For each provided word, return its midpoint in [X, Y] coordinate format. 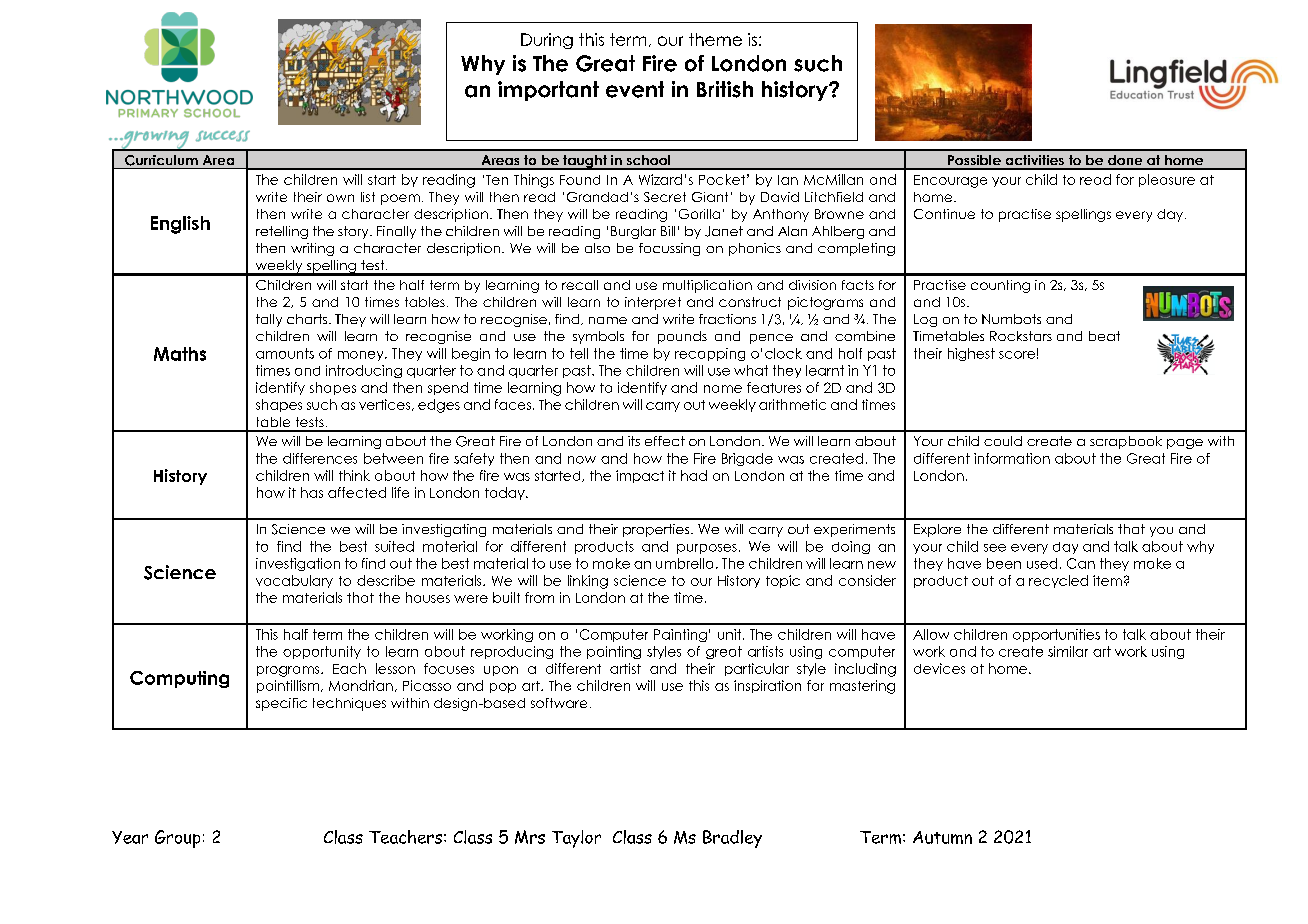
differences [320, 458]
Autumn [942, 837]
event [635, 89]
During [547, 41]
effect [665, 441]
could [1003, 441]
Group [177, 839]
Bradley [732, 839]
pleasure [1167, 180]
